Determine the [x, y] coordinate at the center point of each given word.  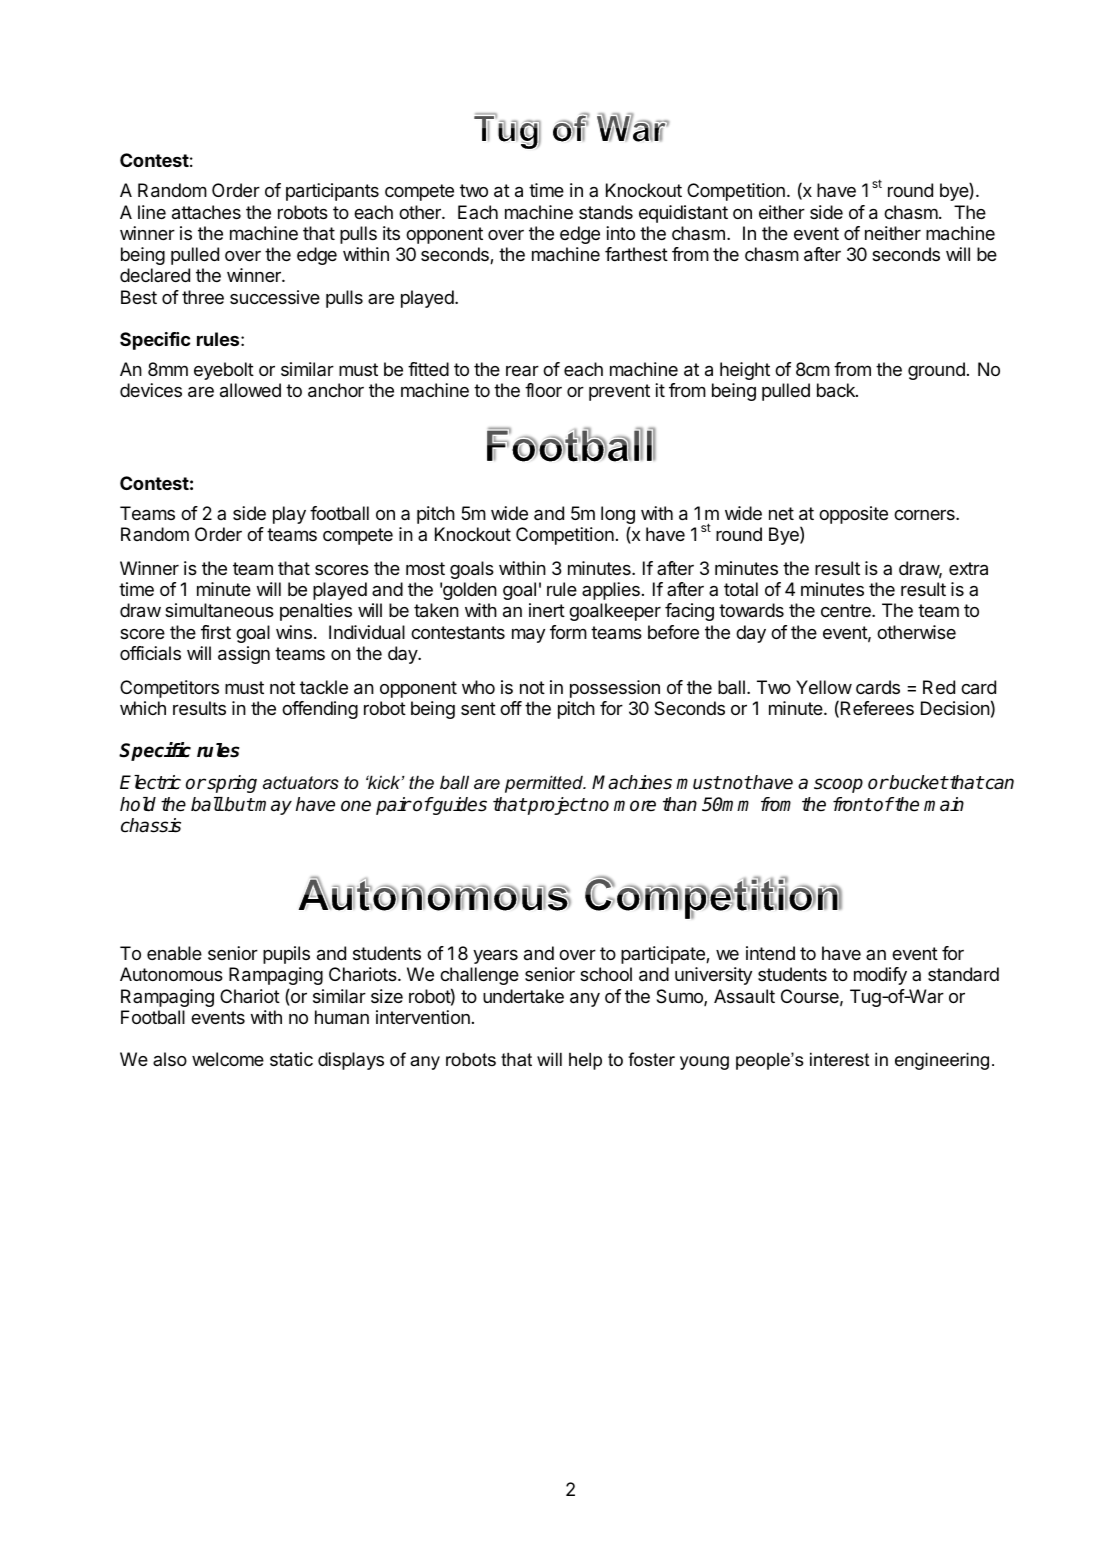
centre [847, 610]
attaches [206, 212]
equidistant [683, 214]
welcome [228, 1059]
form [568, 632]
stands [606, 212]
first [216, 632]
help [585, 1061]
